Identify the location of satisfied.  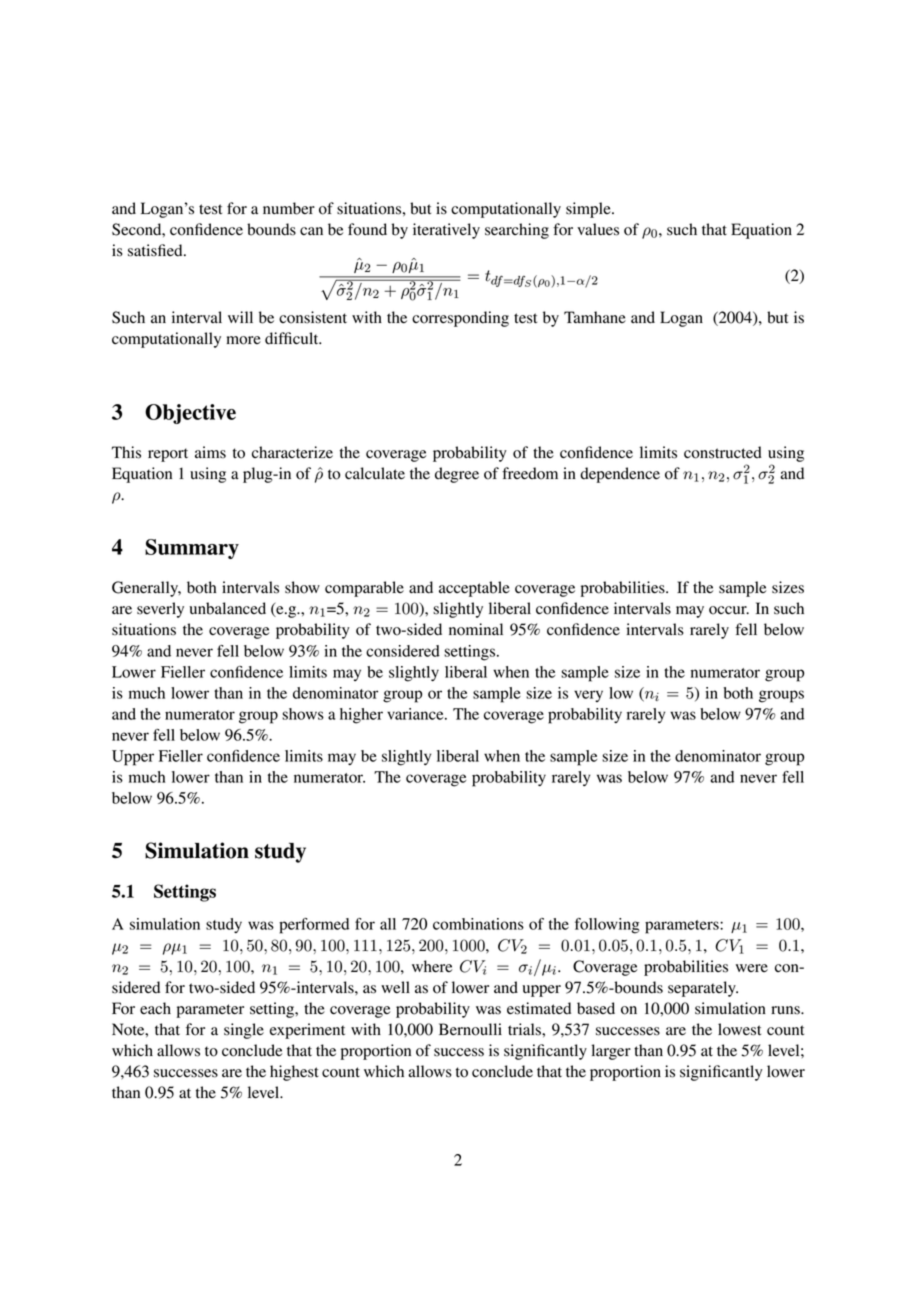
(156, 250).
